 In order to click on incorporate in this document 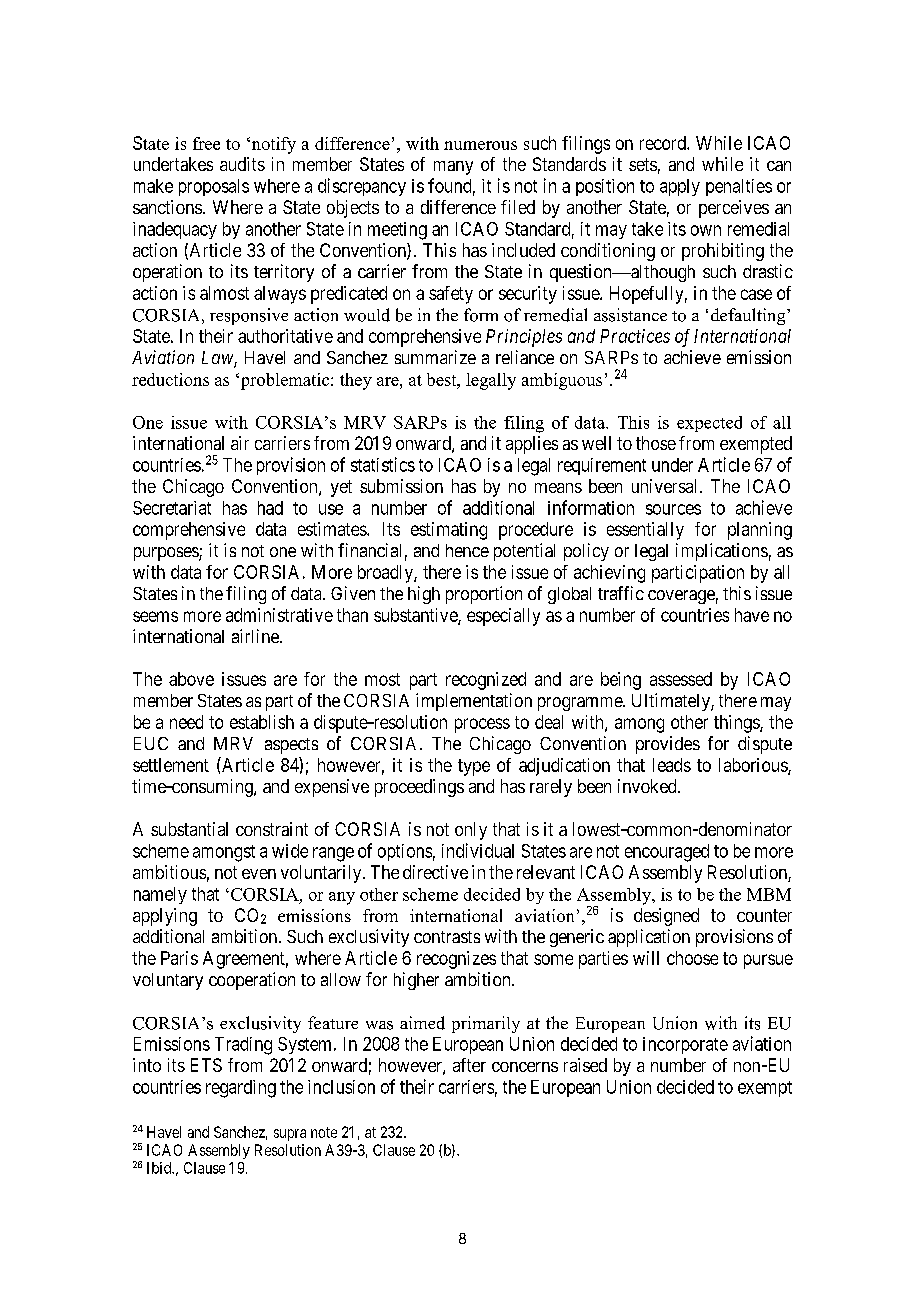, I will do `click(685, 1045)`.
